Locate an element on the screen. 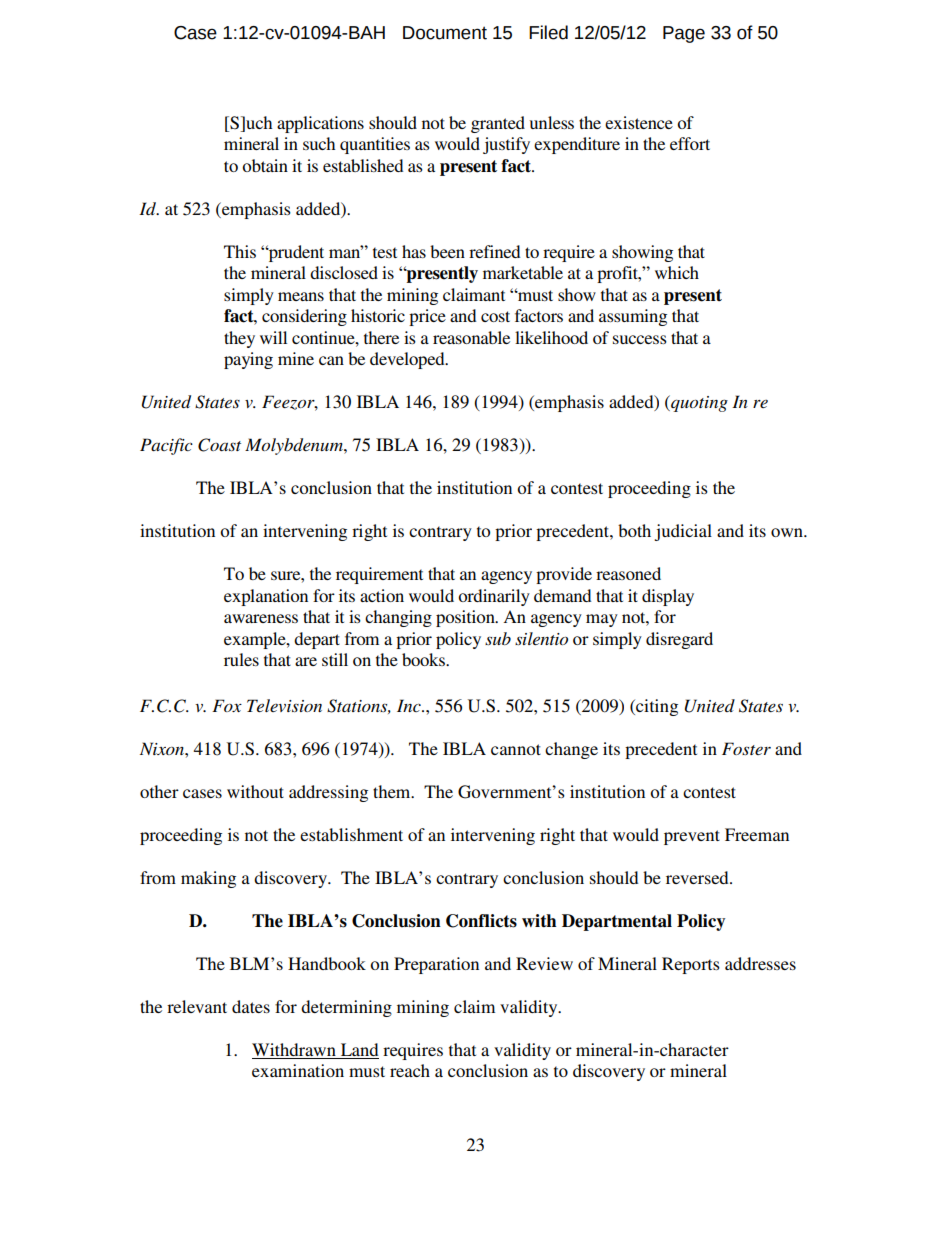 The height and width of the screenshot is (1233, 952). judicial is located at coordinates (683, 532).
